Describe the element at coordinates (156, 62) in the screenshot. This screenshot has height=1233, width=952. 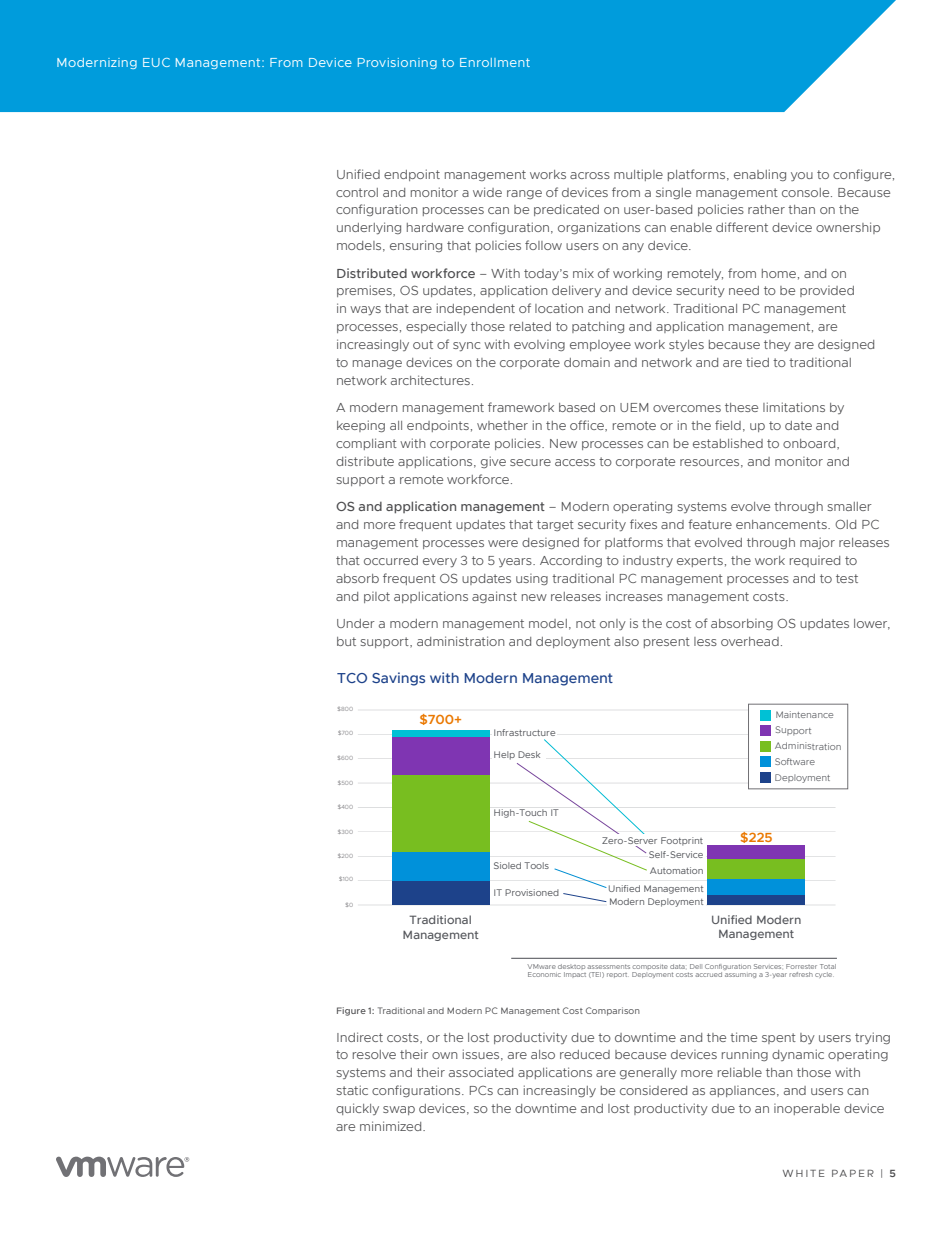
I see `EUC` at that location.
